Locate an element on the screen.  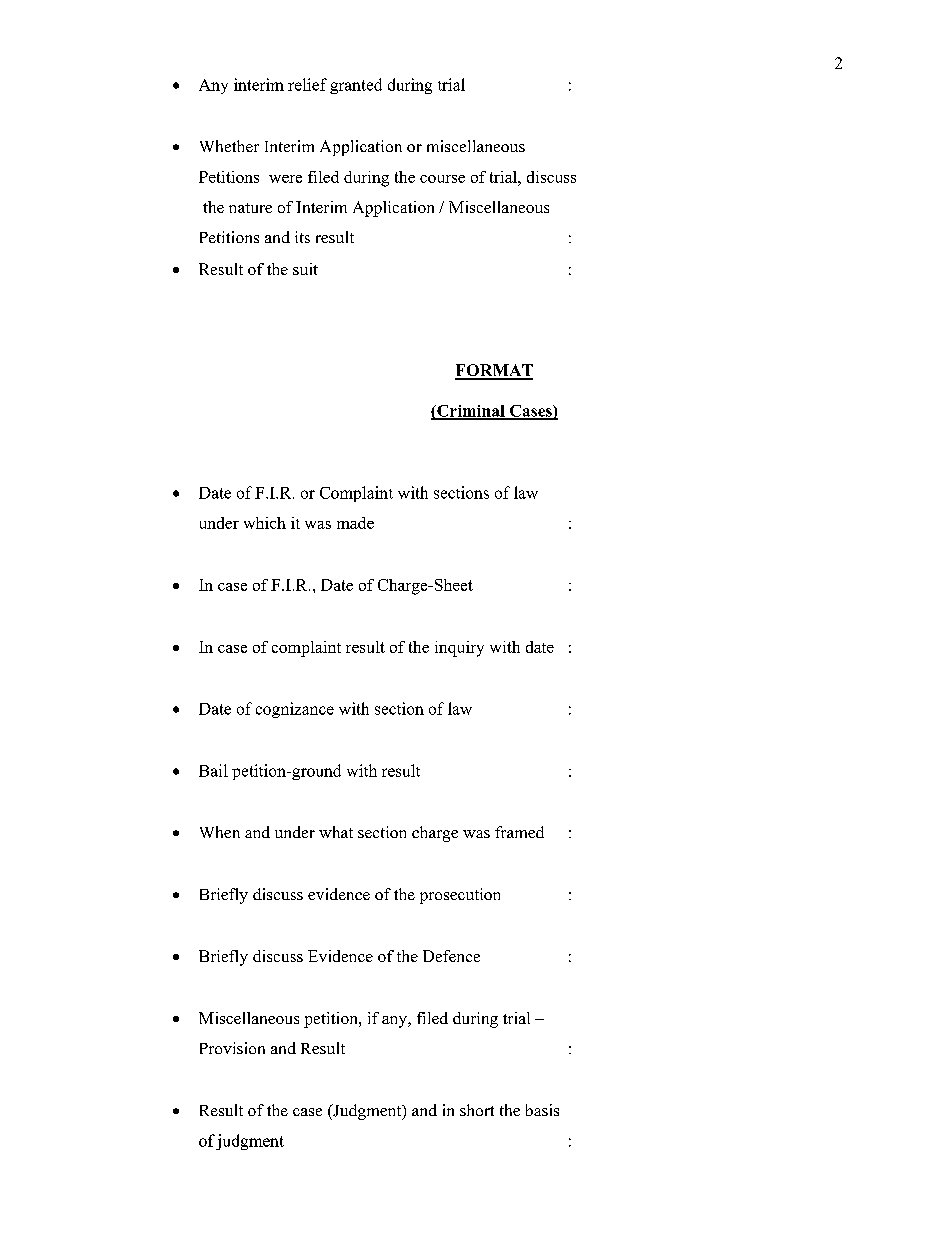
Criminal is located at coordinates (471, 412).
